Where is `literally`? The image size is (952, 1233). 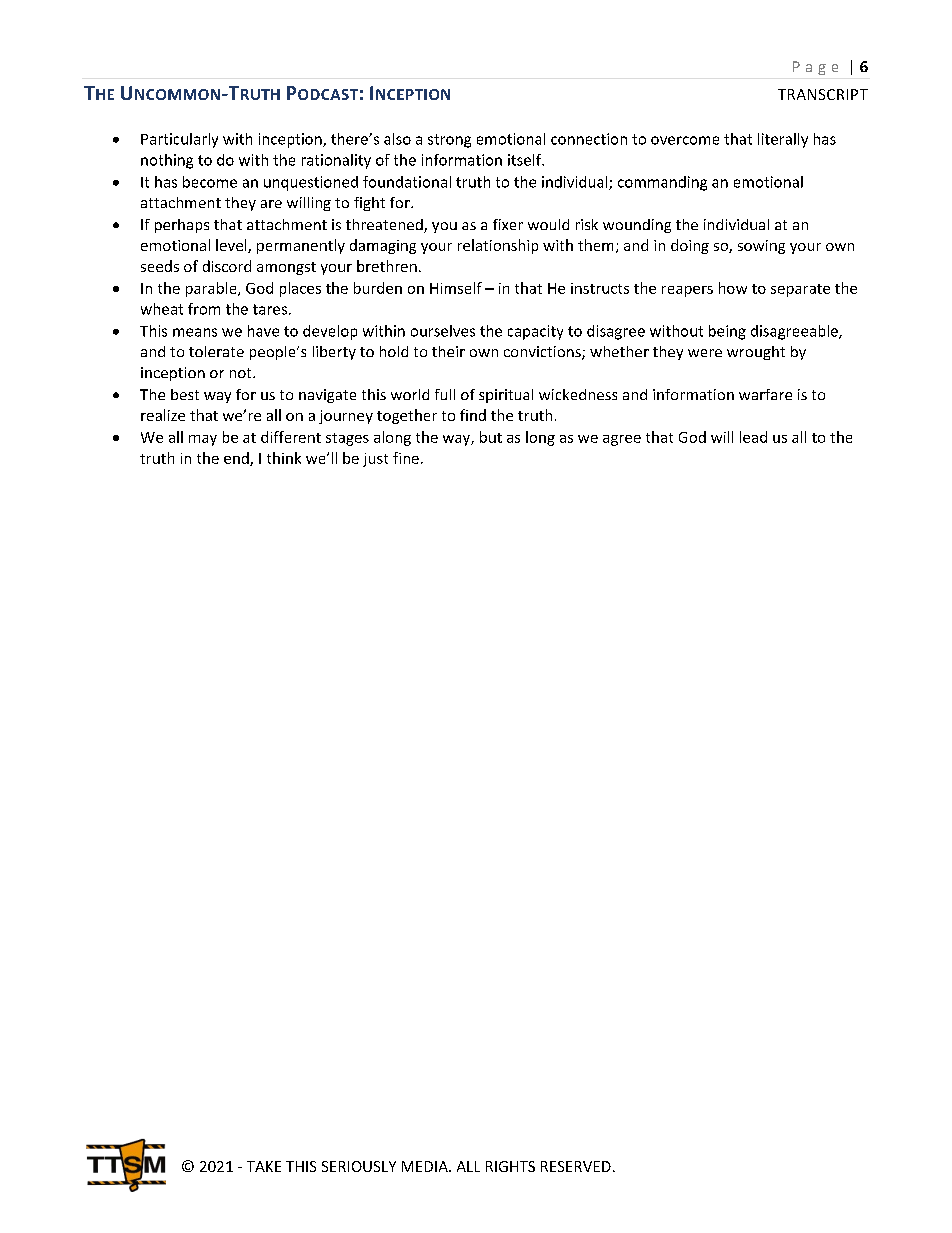
literally is located at coordinates (783, 140).
